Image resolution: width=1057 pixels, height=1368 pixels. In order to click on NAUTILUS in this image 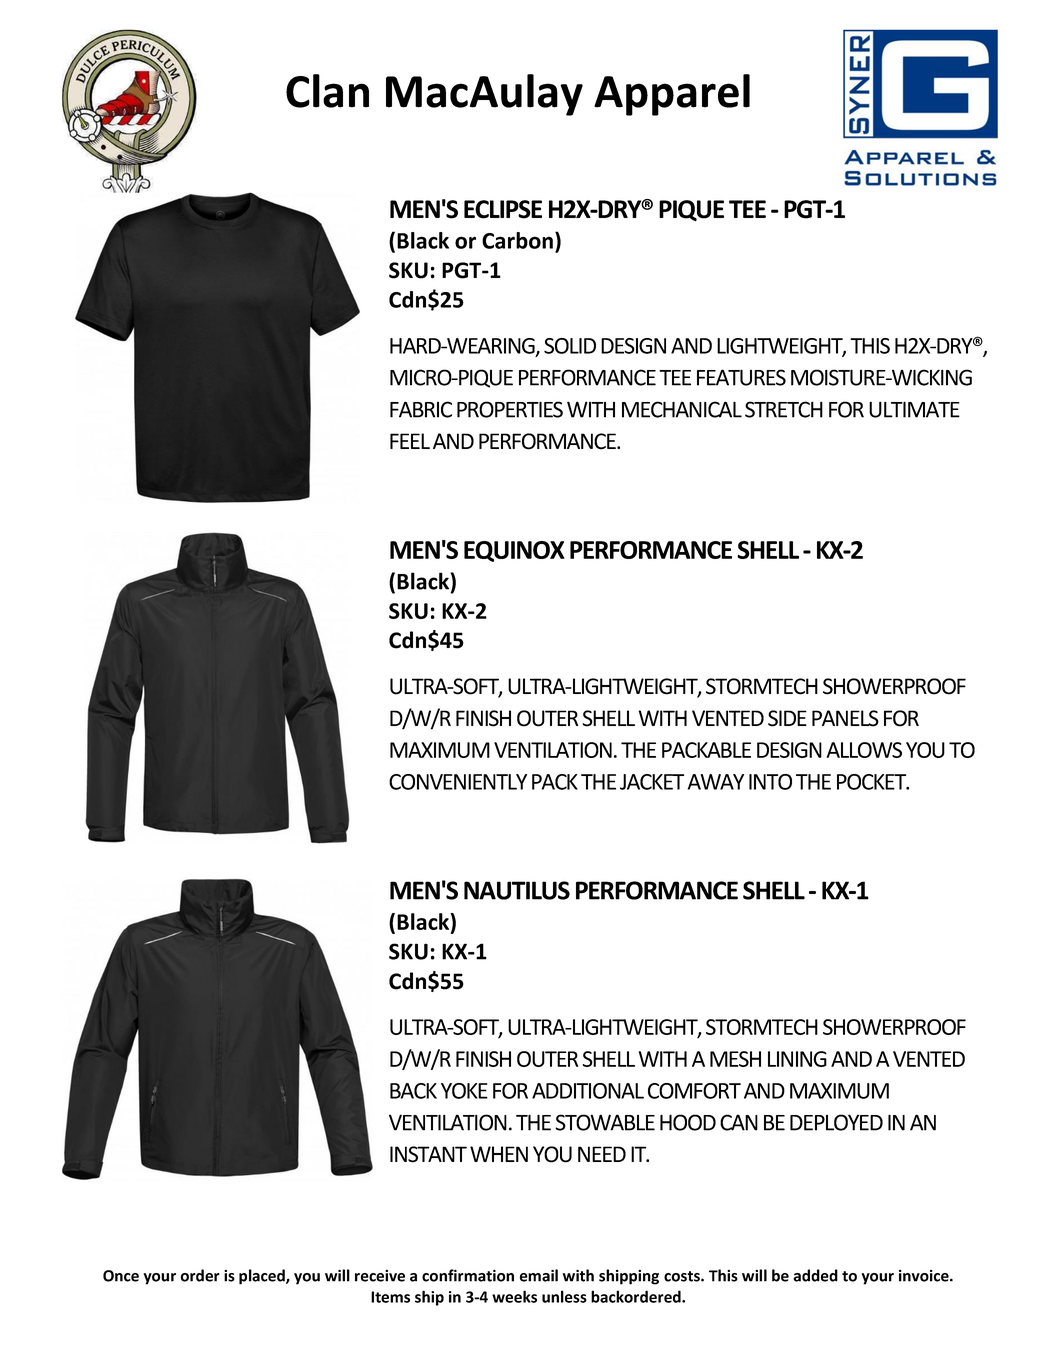, I will do `click(517, 890)`.
